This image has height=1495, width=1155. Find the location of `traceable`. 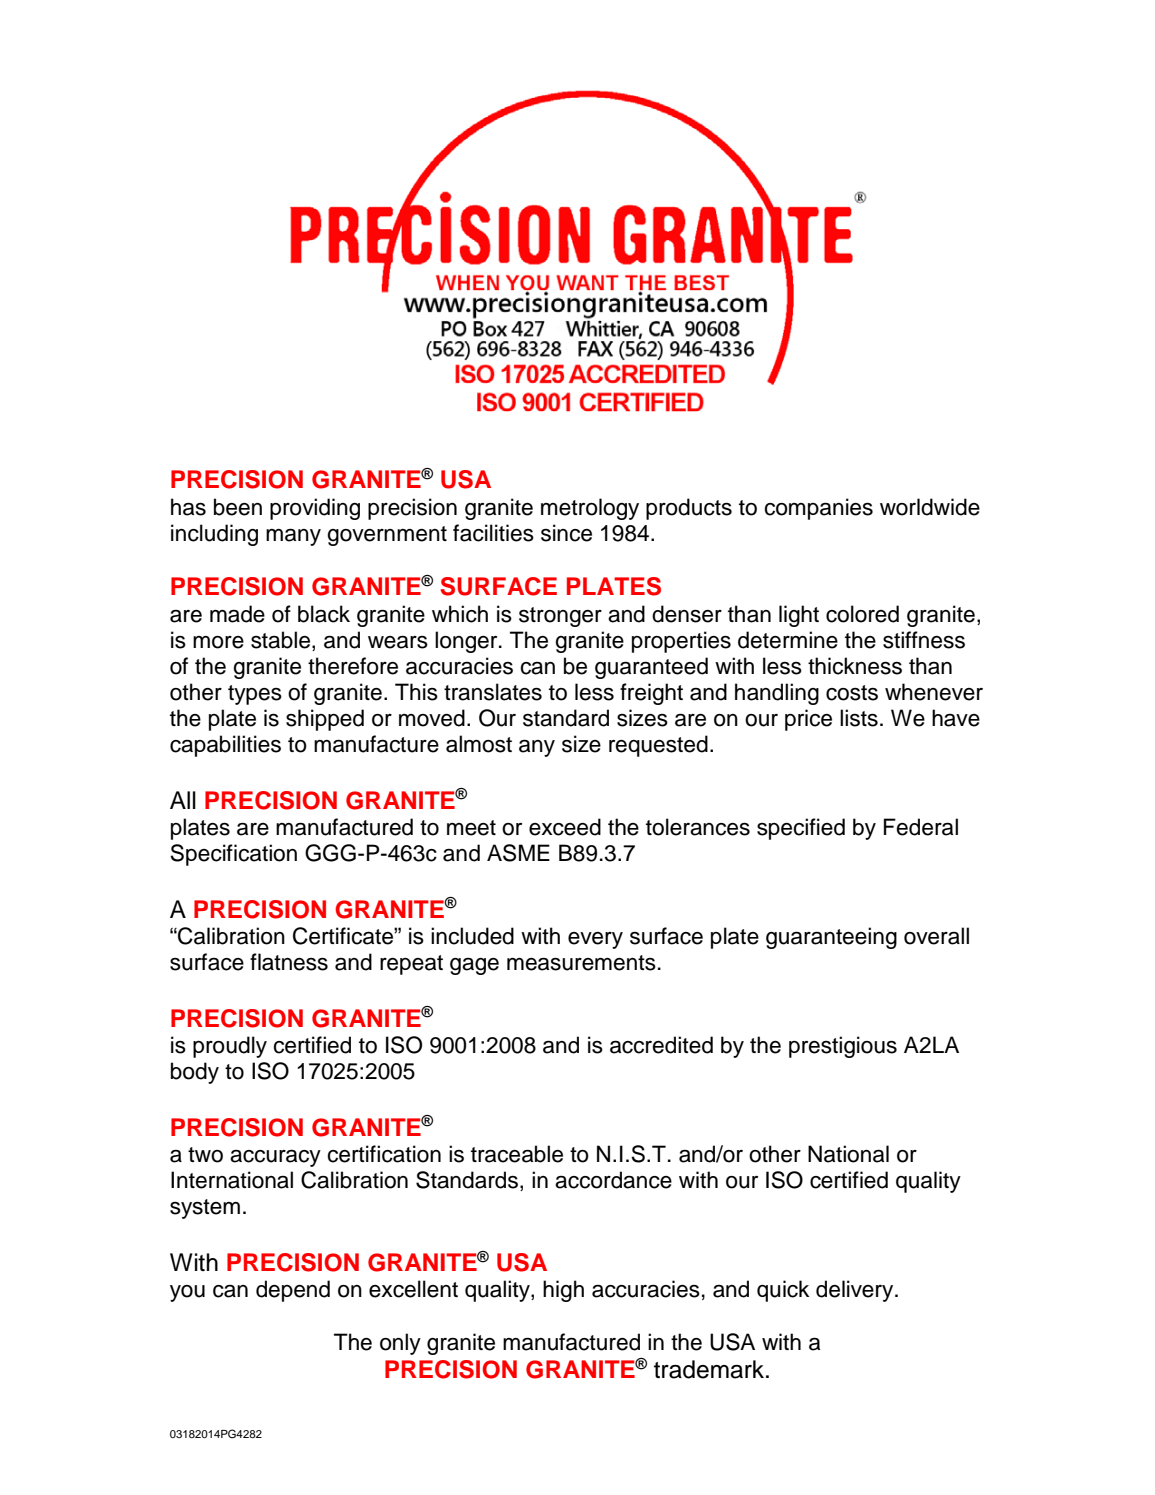

traceable is located at coordinates (517, 1154).
